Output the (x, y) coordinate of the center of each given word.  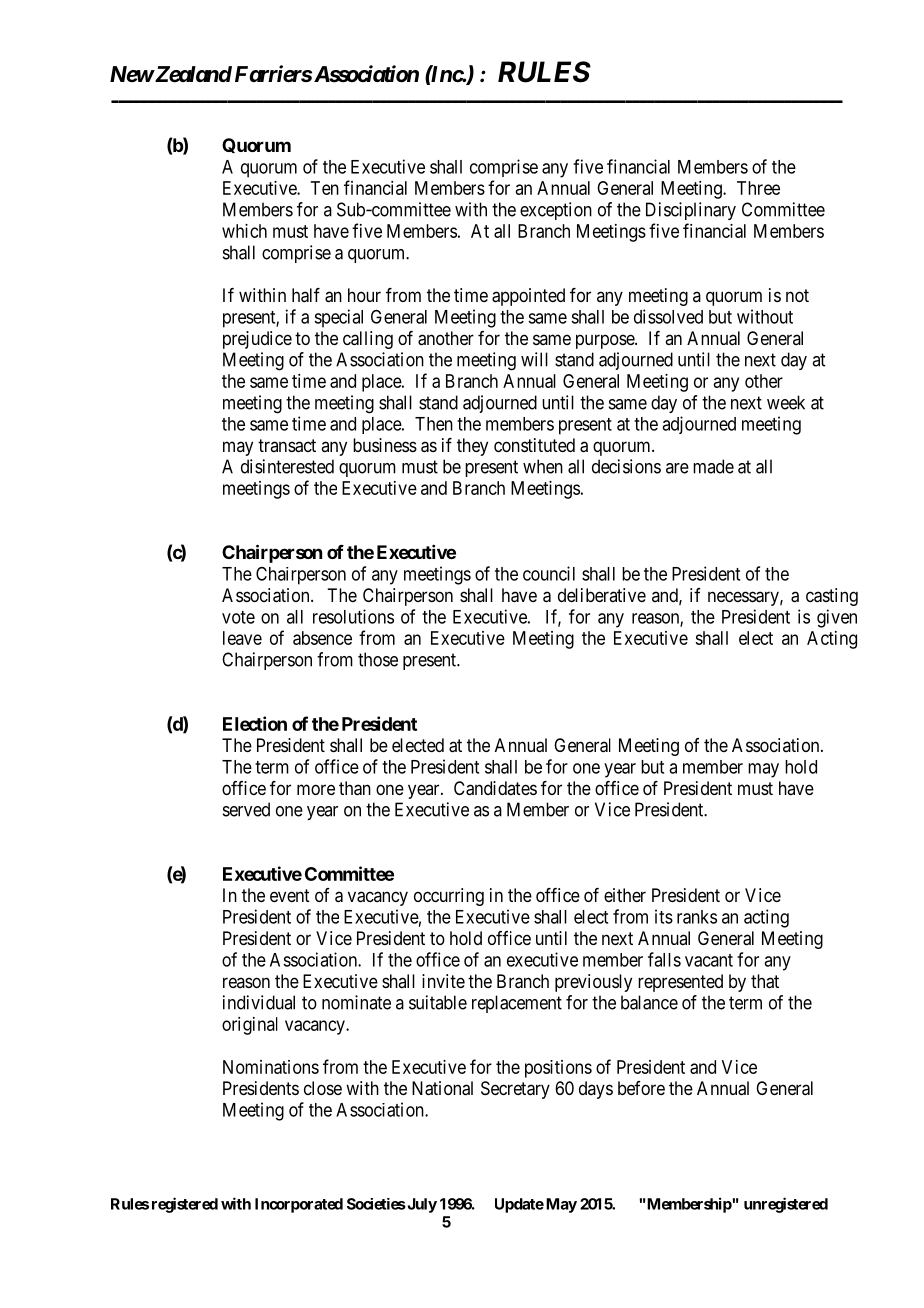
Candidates (495, 788)
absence (322, 638)
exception (556, 211)
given (837, 618)
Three (758, 188)
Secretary (515, 1090)
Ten (325, 188)
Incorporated (299, 1205)
